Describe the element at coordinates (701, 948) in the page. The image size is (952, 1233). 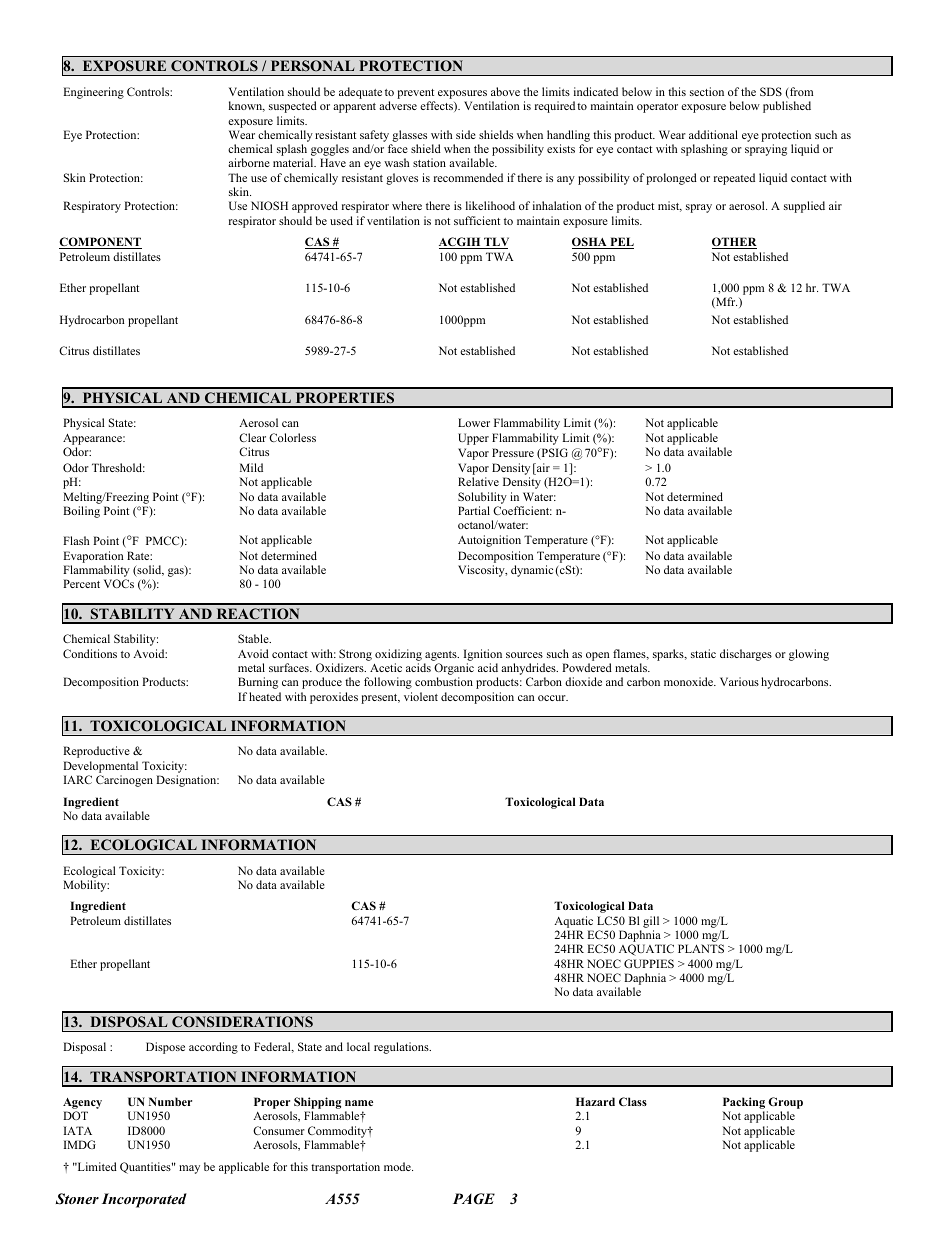
I see `PLANTS` at that location.
